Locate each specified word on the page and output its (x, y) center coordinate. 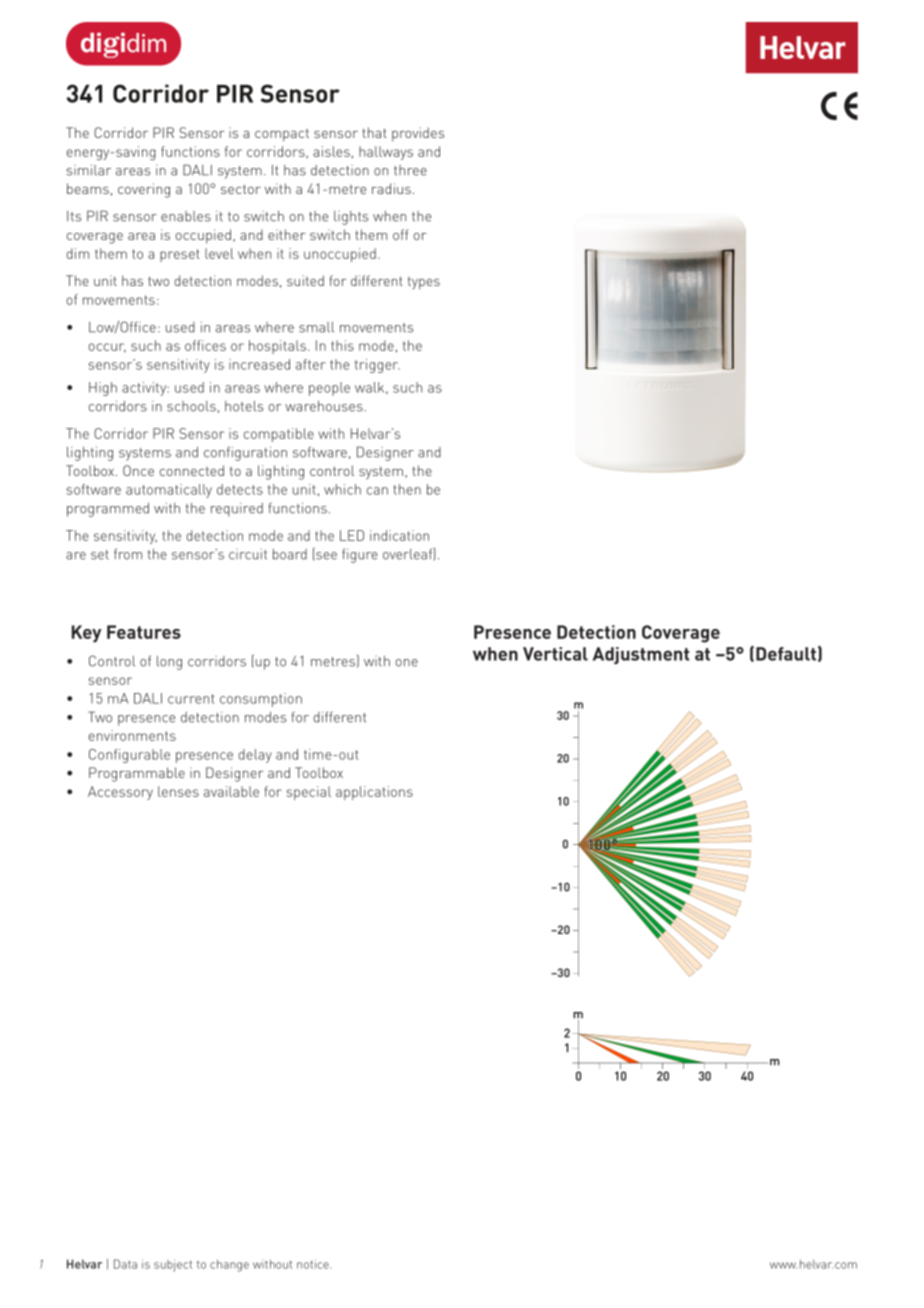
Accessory (120, 793)
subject (173, 1266)
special (309, 793)
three (410, 170)
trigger (377, 366)
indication (399, 535)
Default (786, 654)
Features (144, 632)
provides (418, 134)
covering (144, 190)
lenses (178, 791)
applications (374, 793)
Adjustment (641, 655)
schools (191, 406)
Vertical (555, 654)
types (424, 283)
